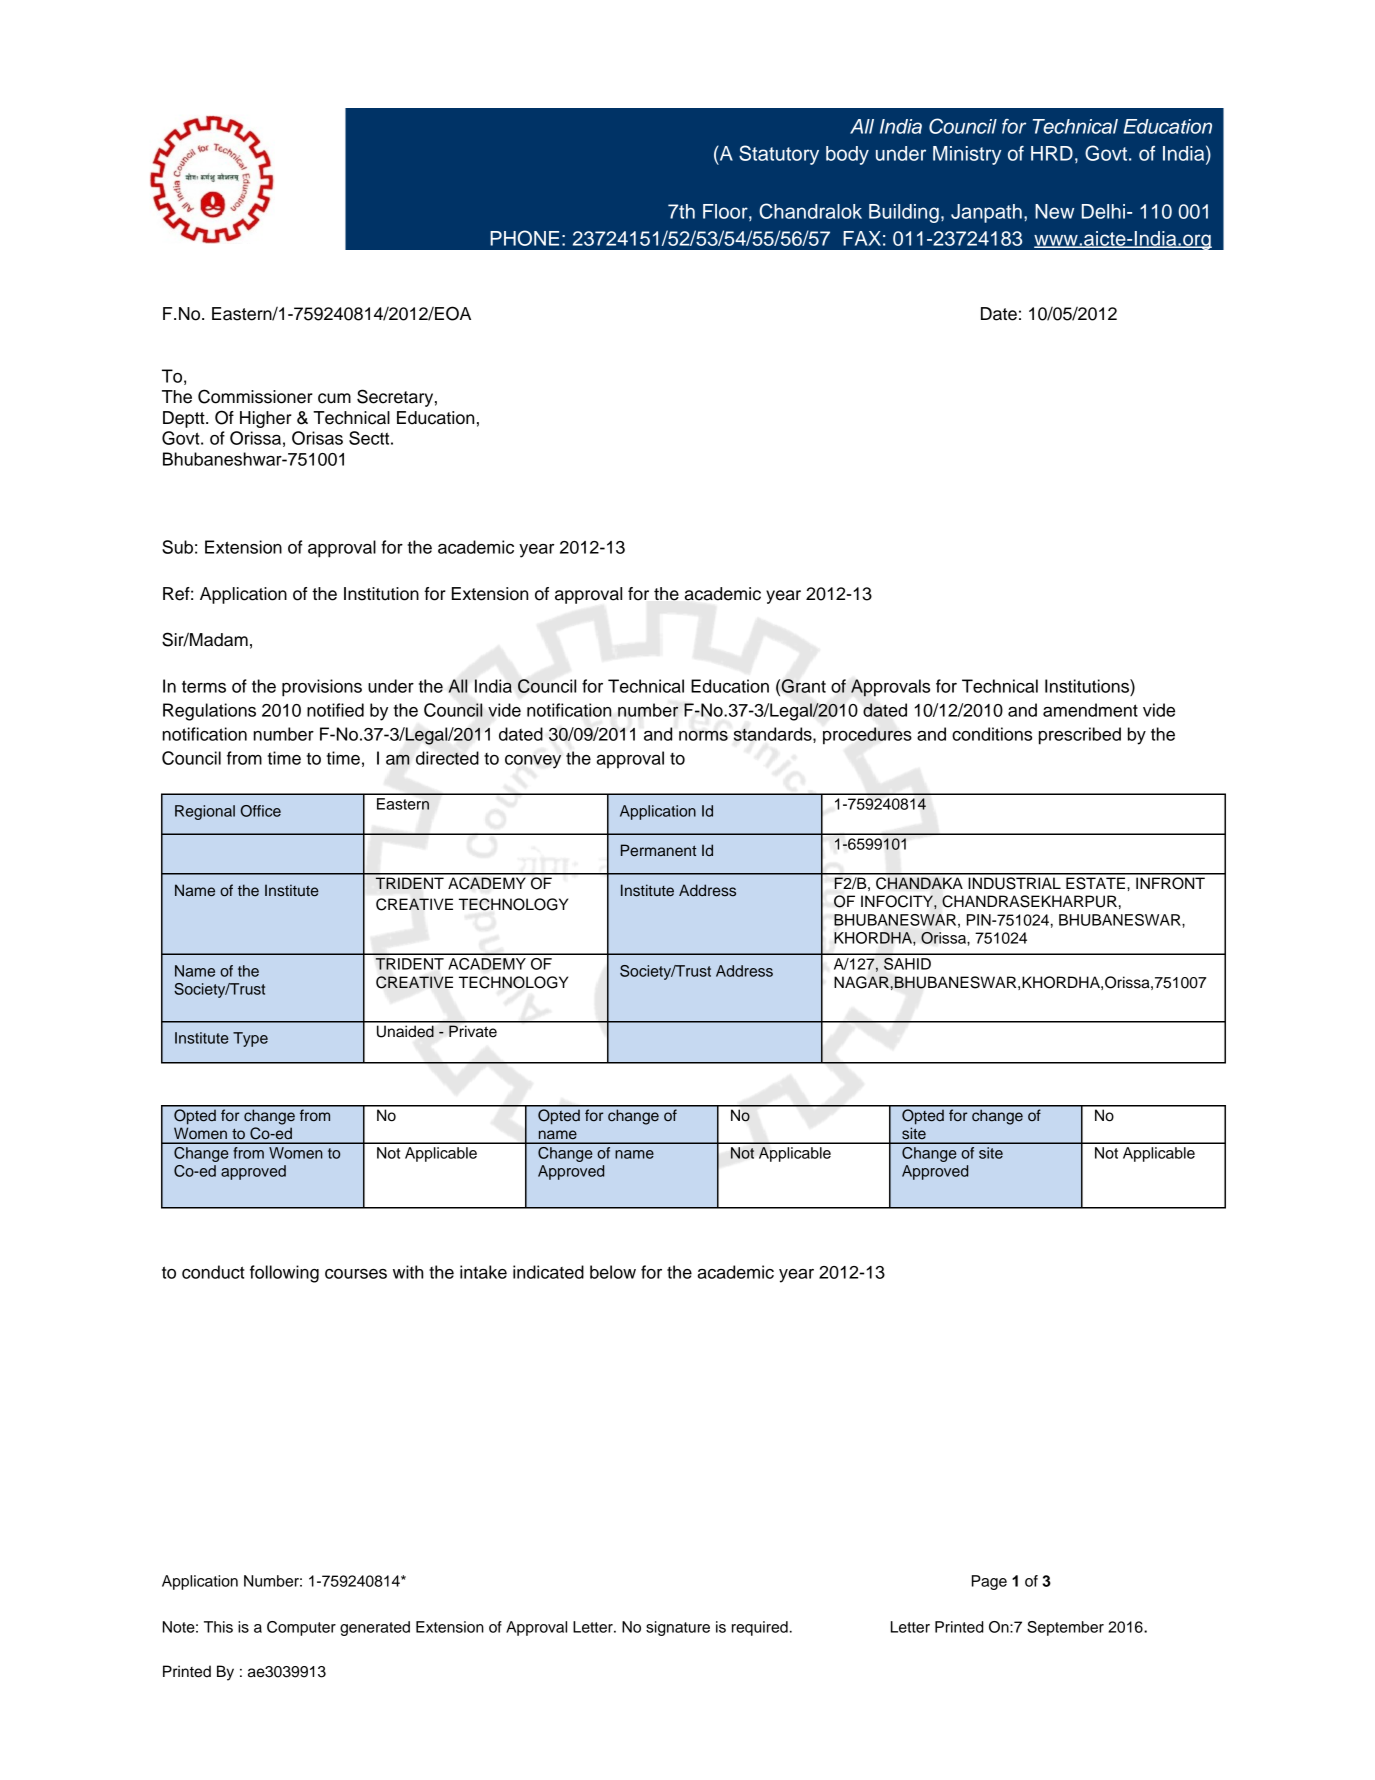 The height and width of the document is (1780, 1375). Describe the element at coordinates (967, 155) in the document. I see `Ministry` at that location.
